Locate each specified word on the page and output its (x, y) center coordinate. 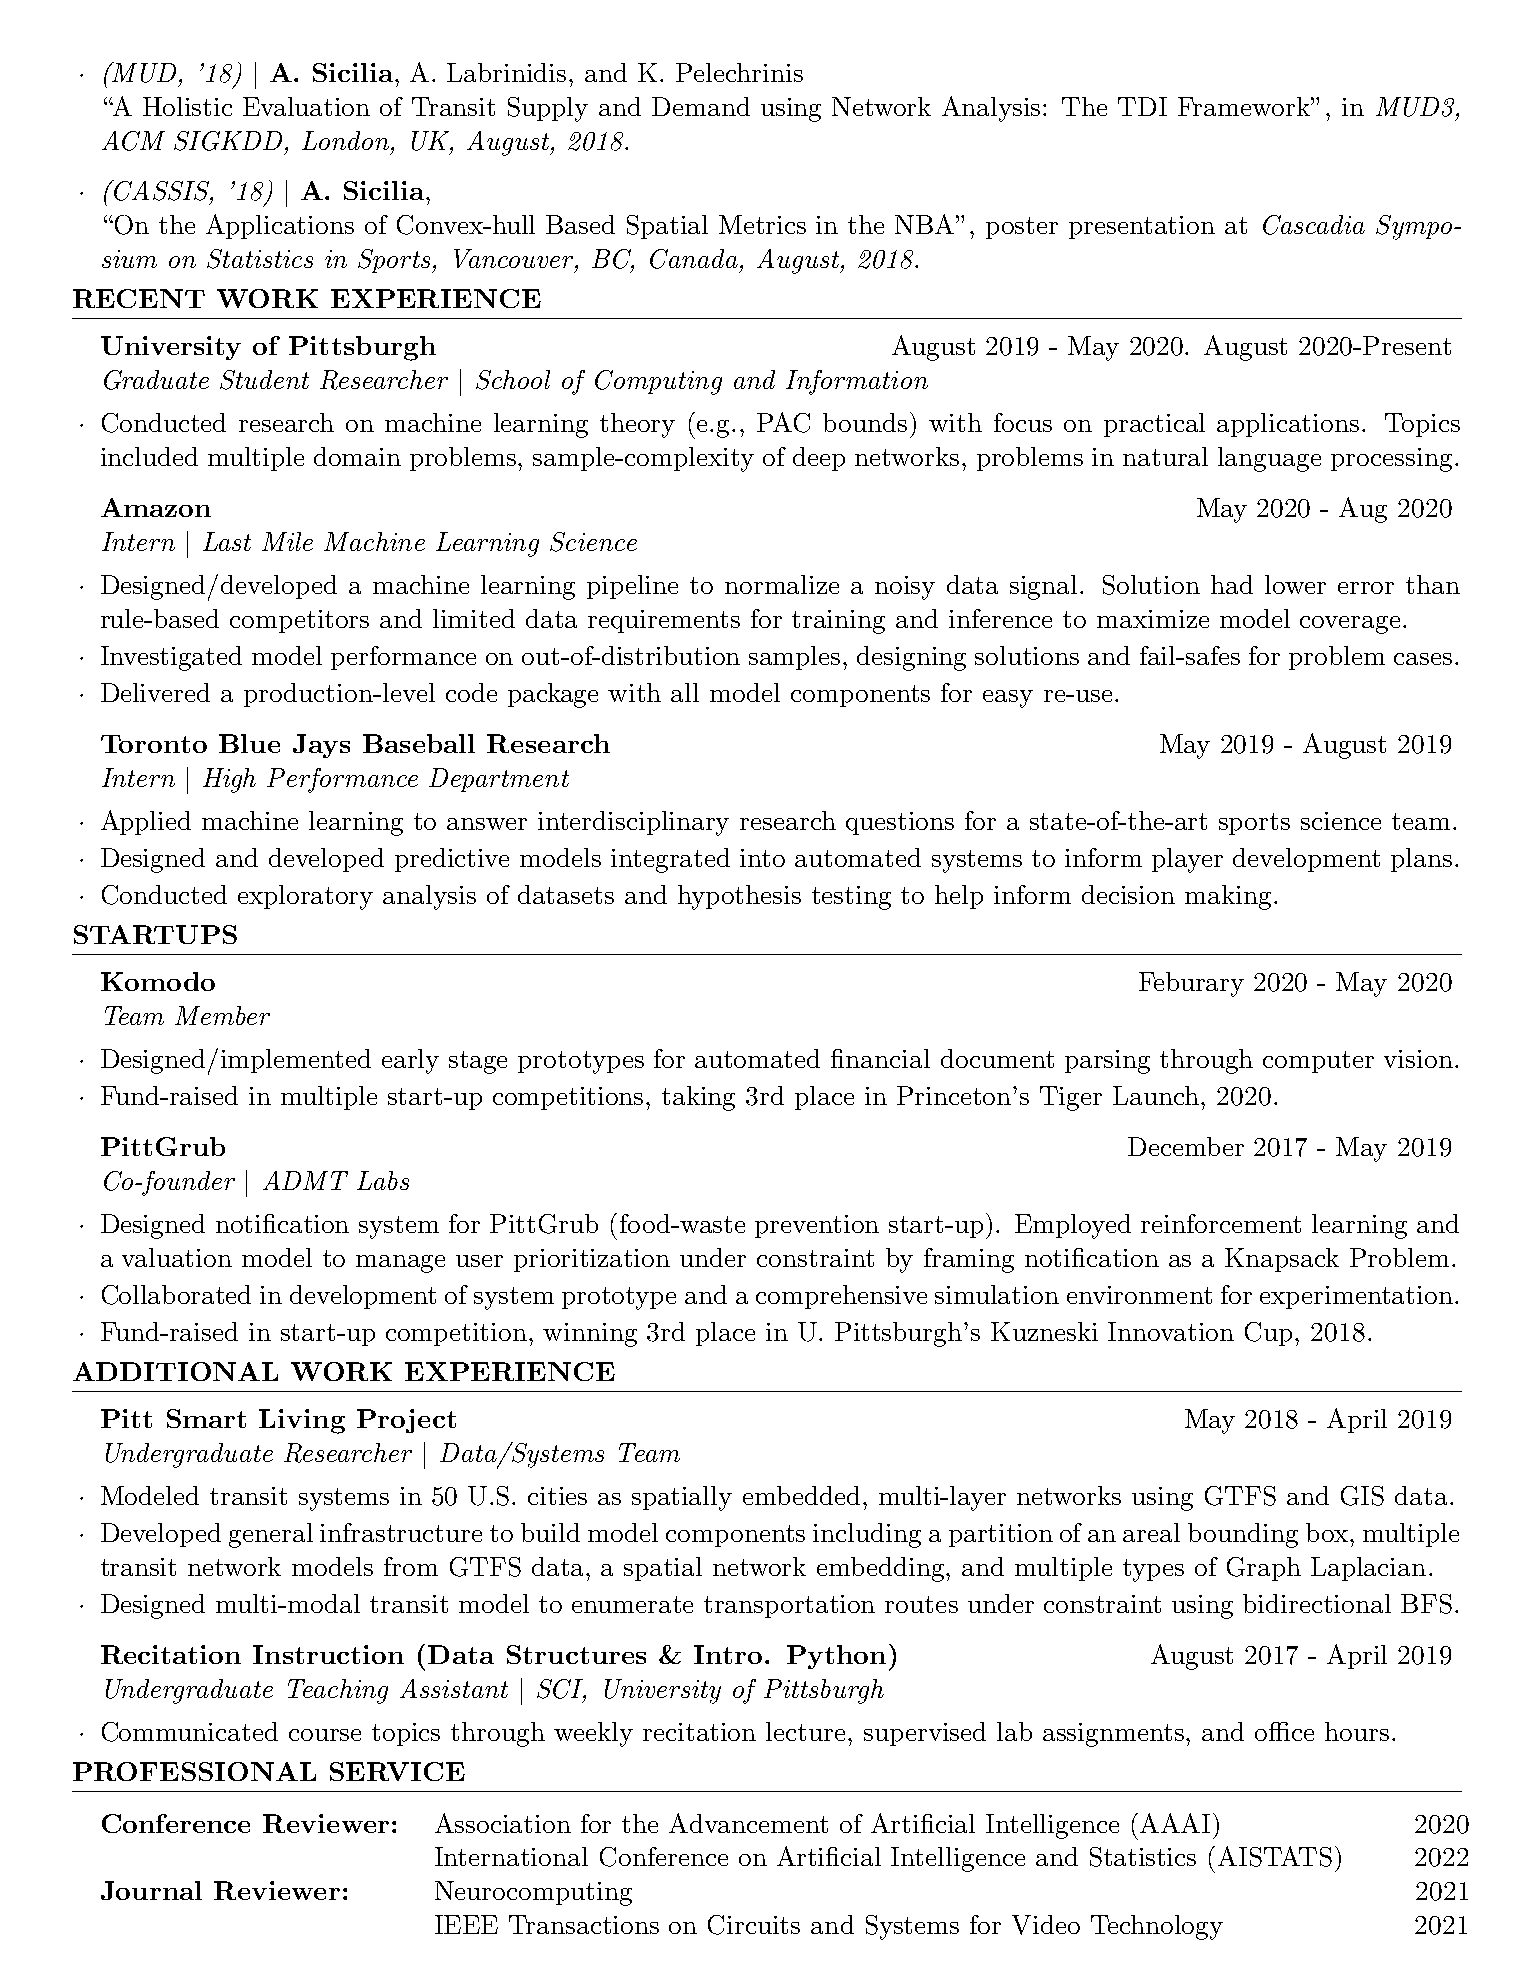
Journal (151, 1890)
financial (880, 1058)
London (347, 140)
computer (1318, 1062)
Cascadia (1314, 225)
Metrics (762, 224)
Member (222, 1015)
